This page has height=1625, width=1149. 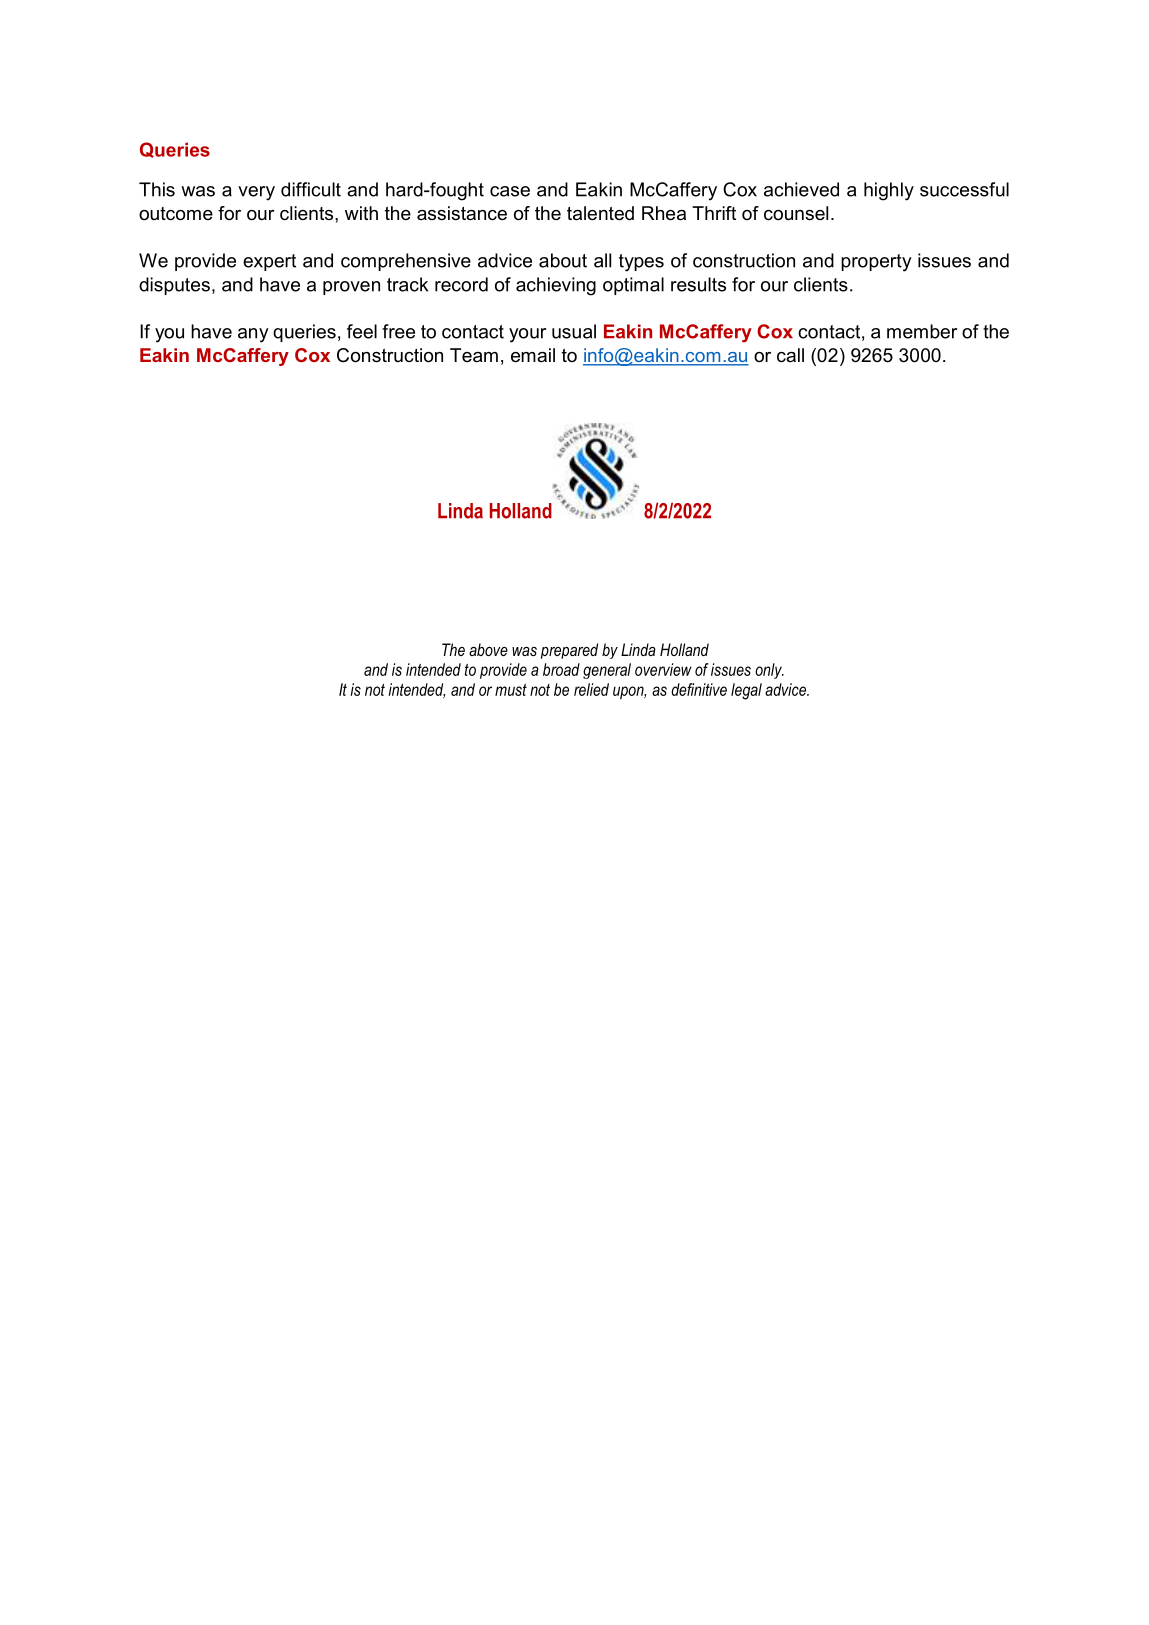 I want to click on must, so click(x=511, y=690).
